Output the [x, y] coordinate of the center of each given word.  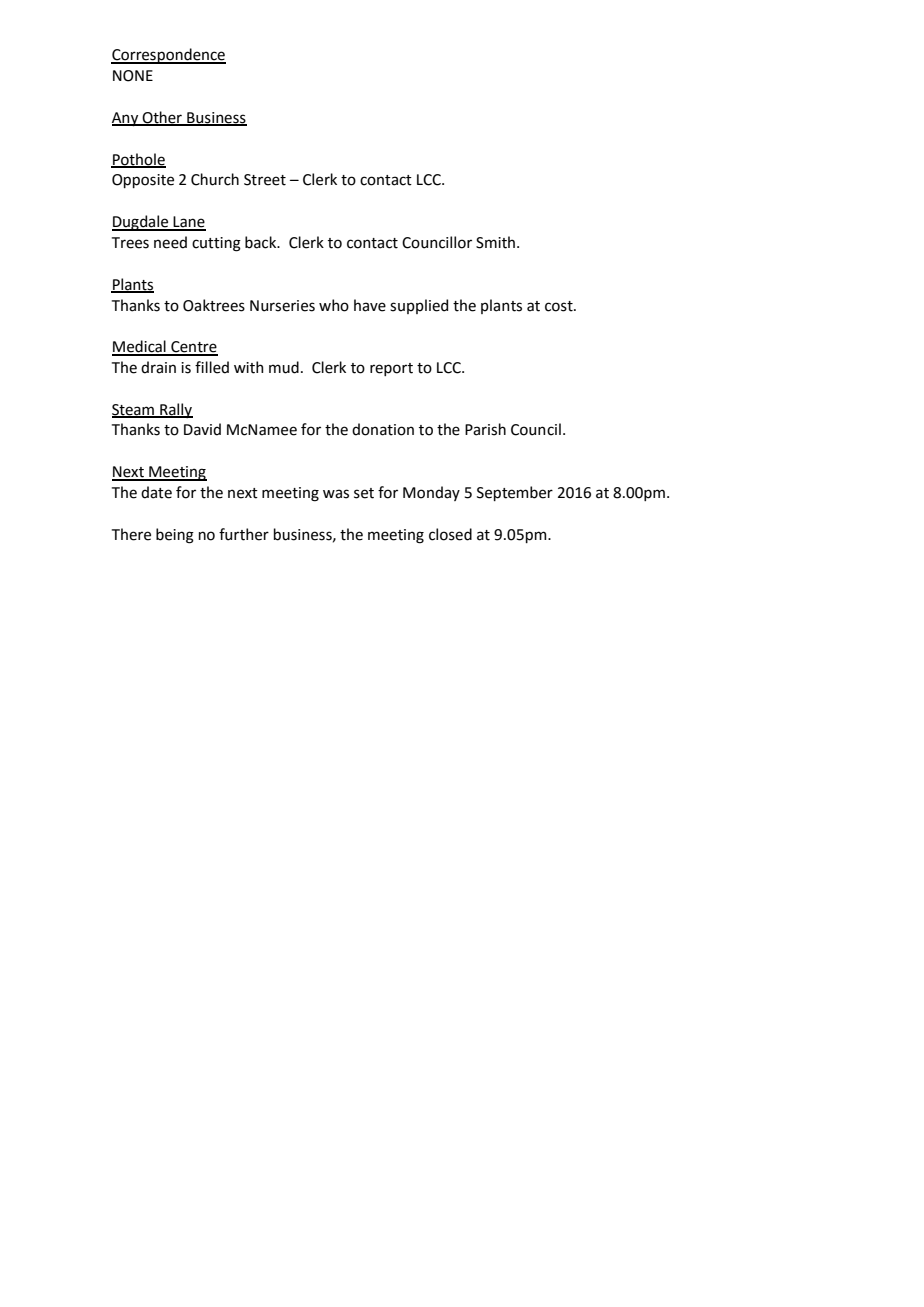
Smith [497, 242]
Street [265, 180]
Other [162, 118]
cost [560, 306]
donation [383, 429]
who [334, 305]
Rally [175, 410]
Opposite [143, 181]
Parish [485, 429]
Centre [193, 348]
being [175, 536]
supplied [419, 306]
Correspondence [168, 56]
